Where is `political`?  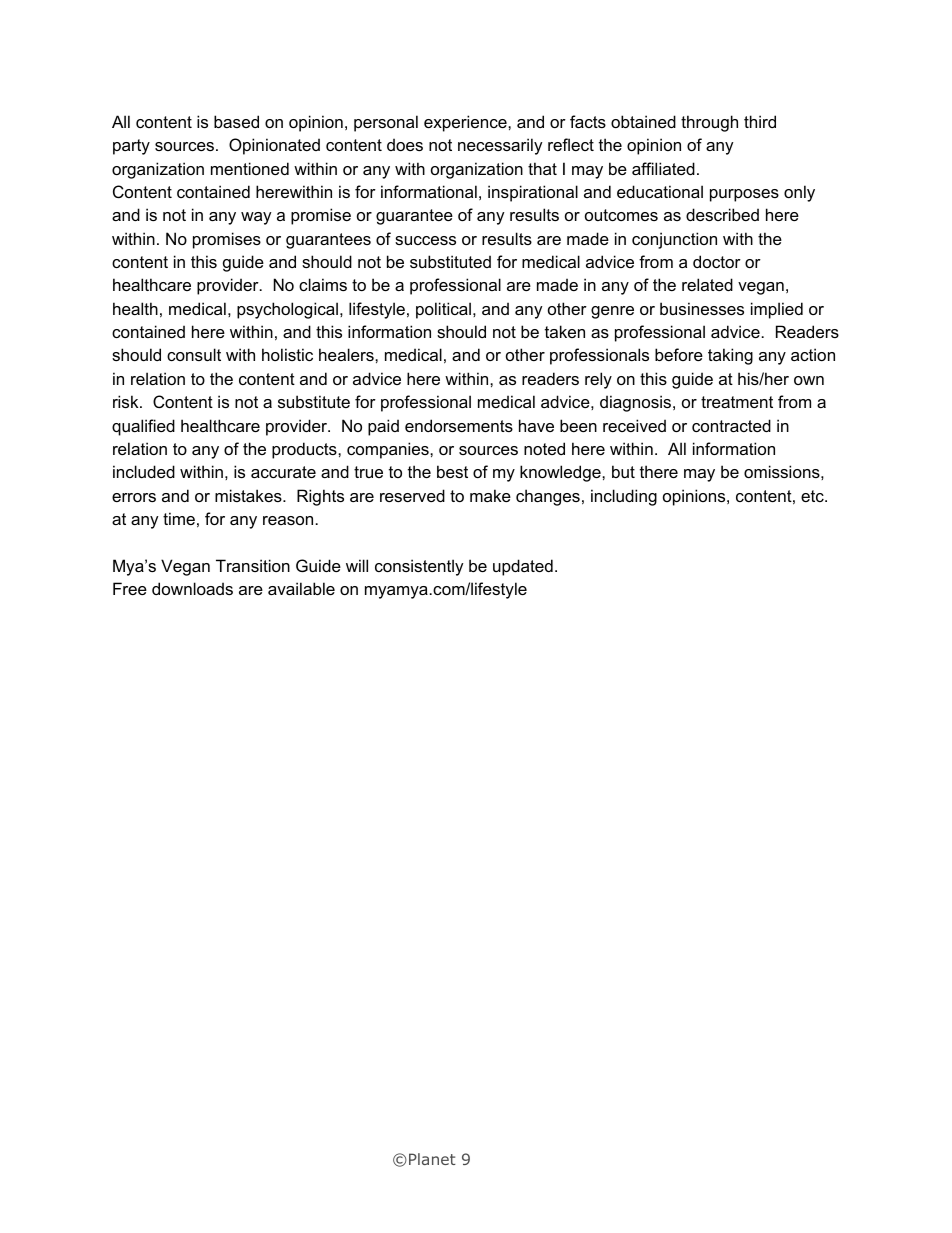
political is located at coordinates (443, 310).
